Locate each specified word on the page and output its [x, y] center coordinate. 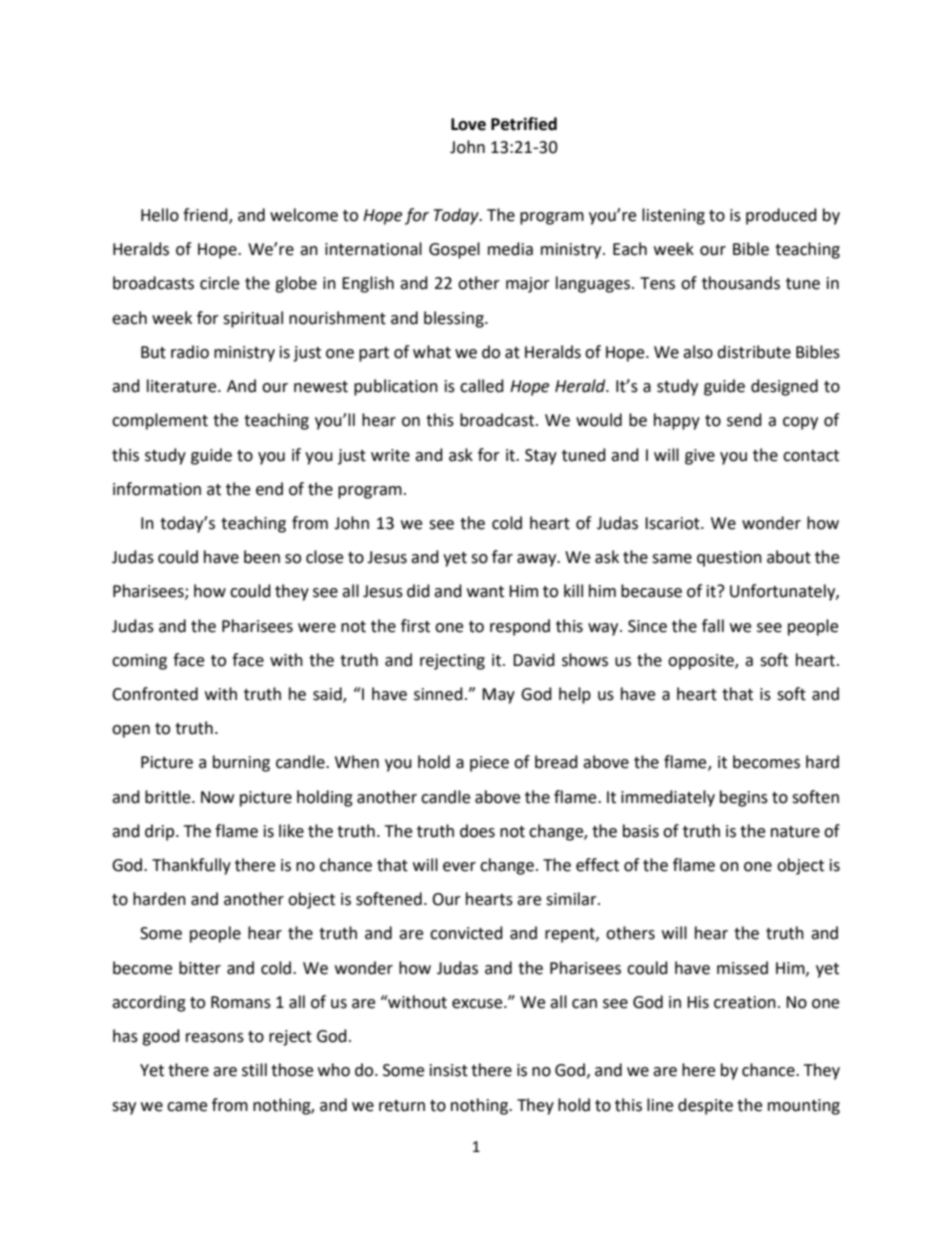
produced [781, 216]
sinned [438, 694]
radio [190, 352]
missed [742, 968]
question [729, 559]
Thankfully [191, 866]
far [502, 557]
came [187, 1107]
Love [468, 124]
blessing [455, 319]
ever [459, 867]
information [157, 489]
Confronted [155, 694]
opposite [702, 662]
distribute [754, 352]
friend [206, 216]
